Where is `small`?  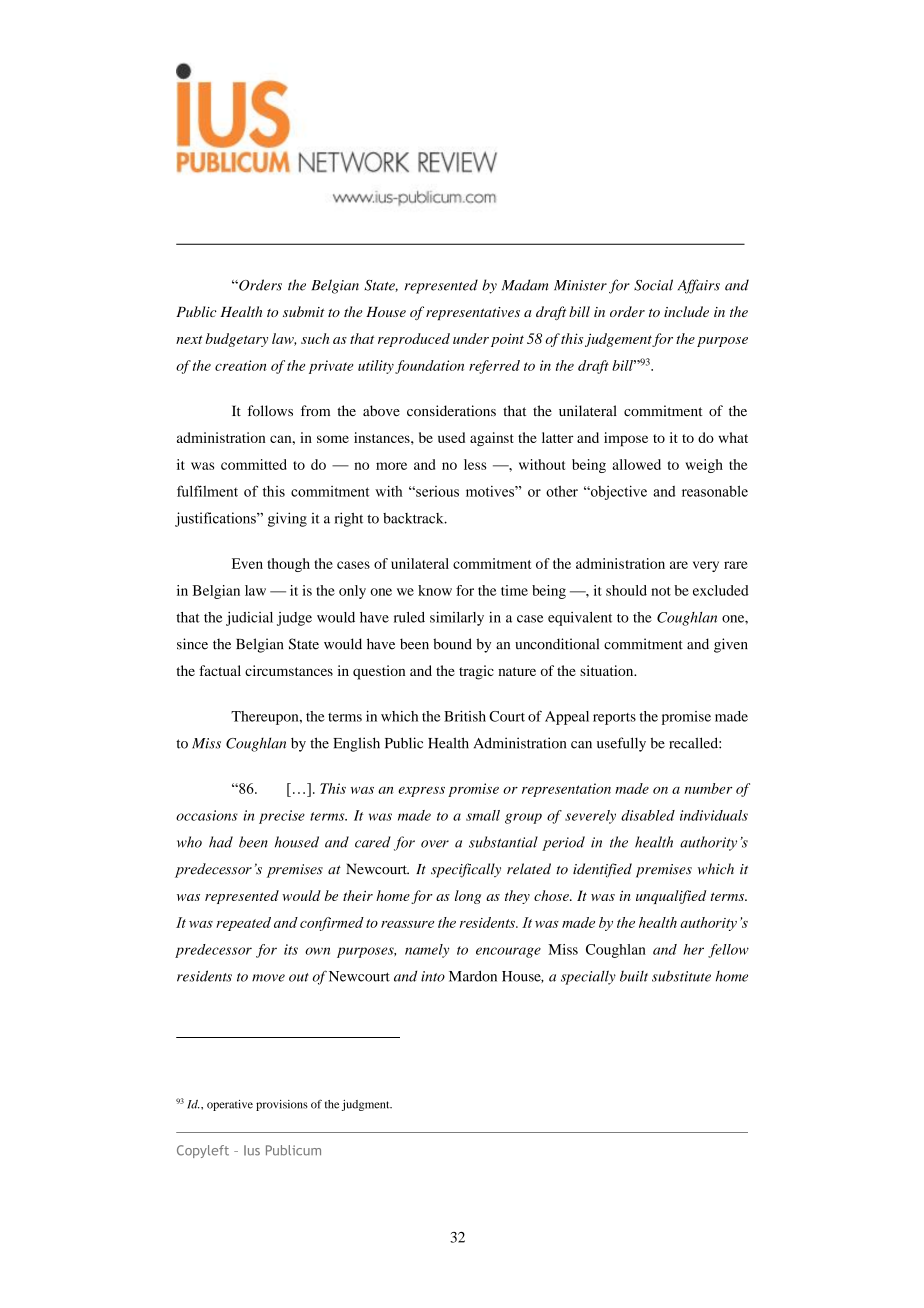 small is located at coordinates (483, 815).
